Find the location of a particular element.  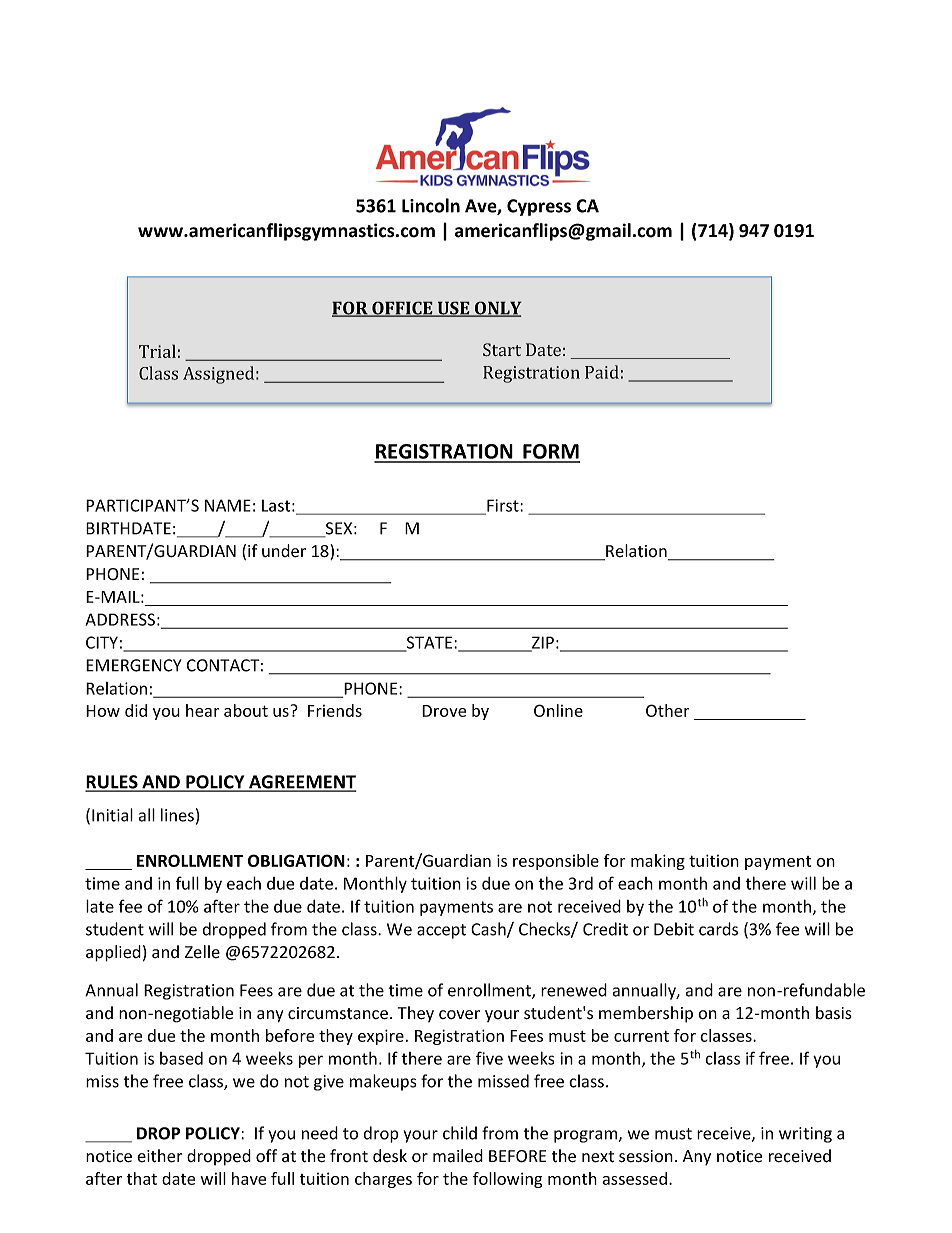

child is located at coordinates (460, 1133).
